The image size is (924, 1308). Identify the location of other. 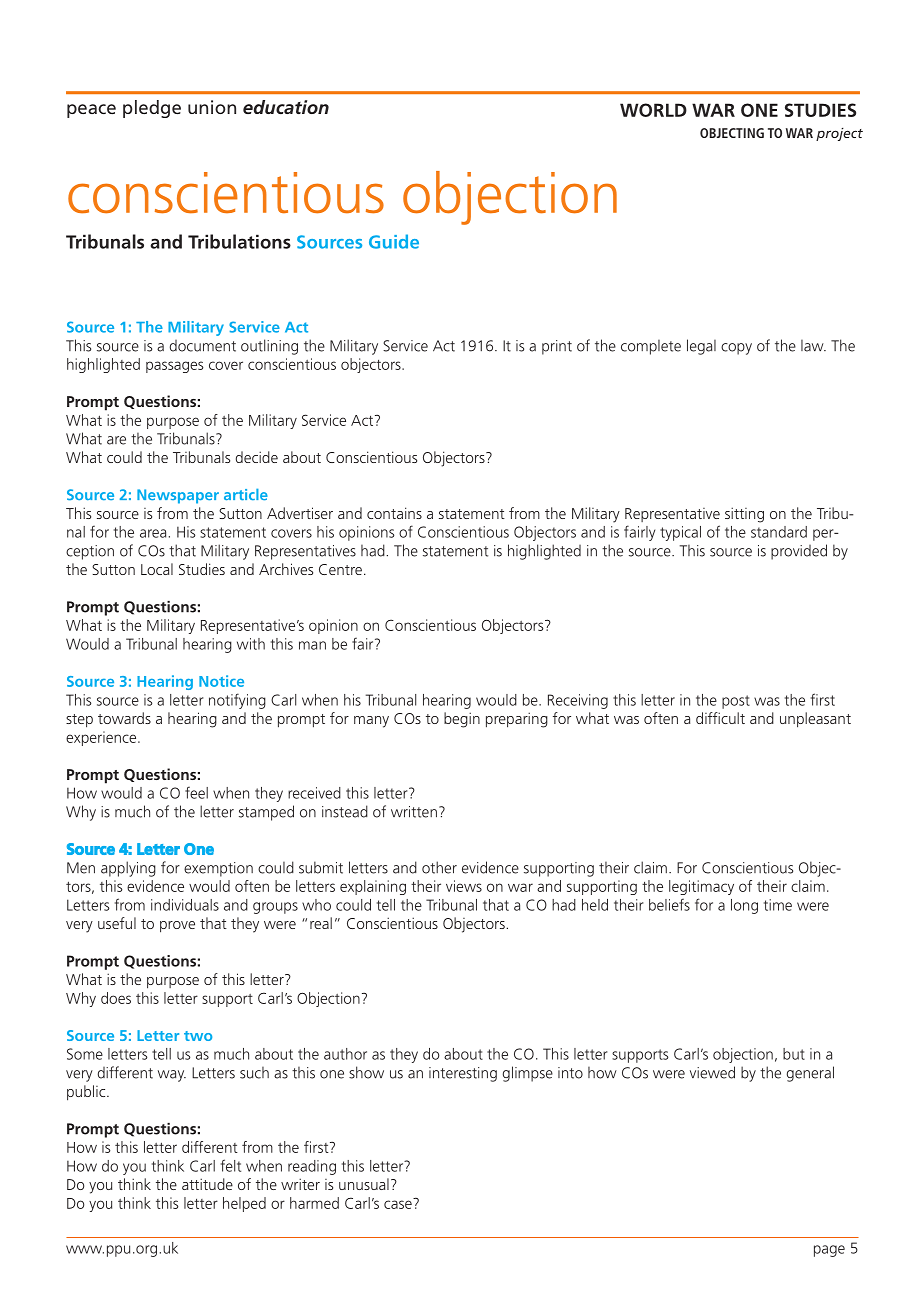
(439, 867).
